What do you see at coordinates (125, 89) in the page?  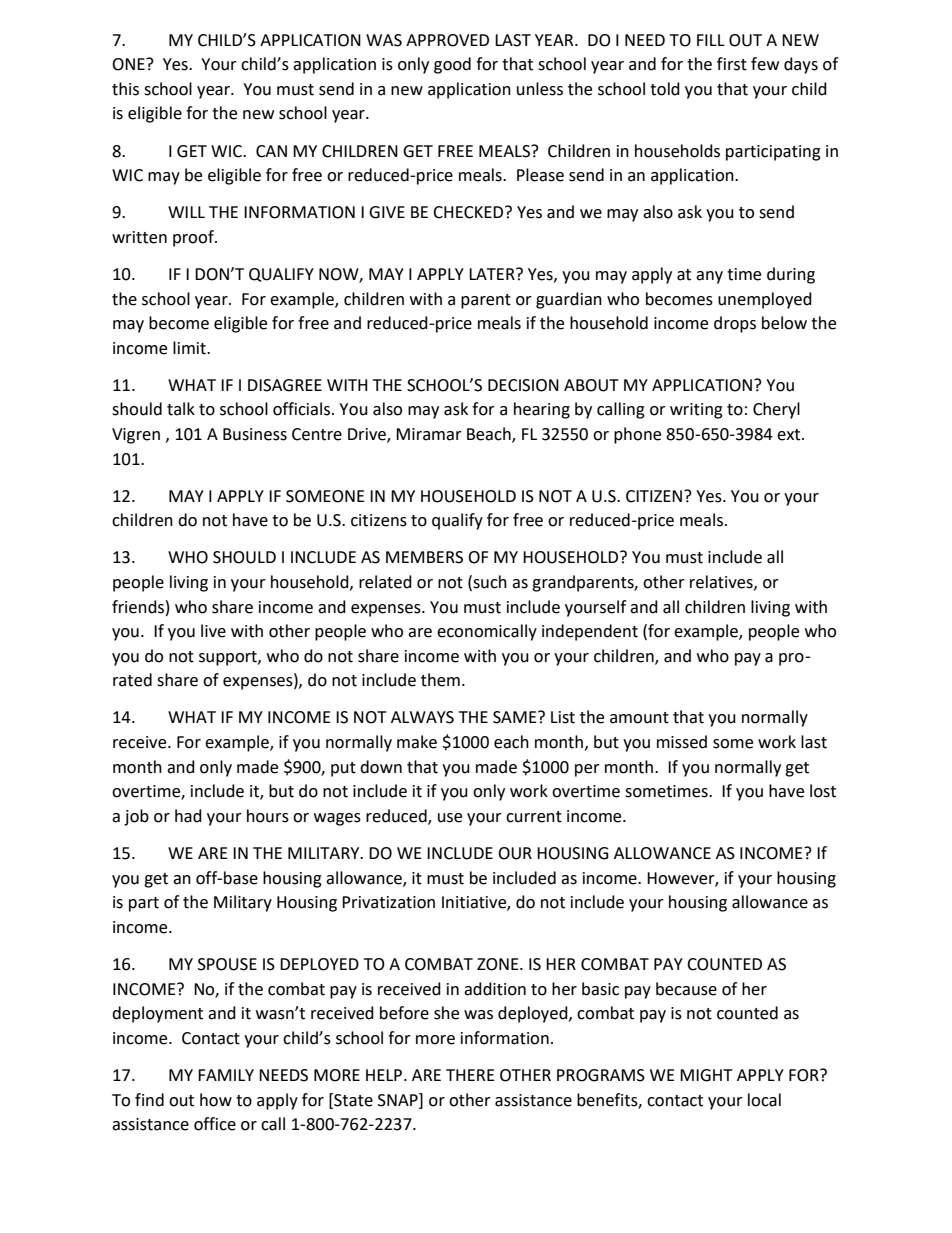 I see `this` at bounding box center [125, 89].
